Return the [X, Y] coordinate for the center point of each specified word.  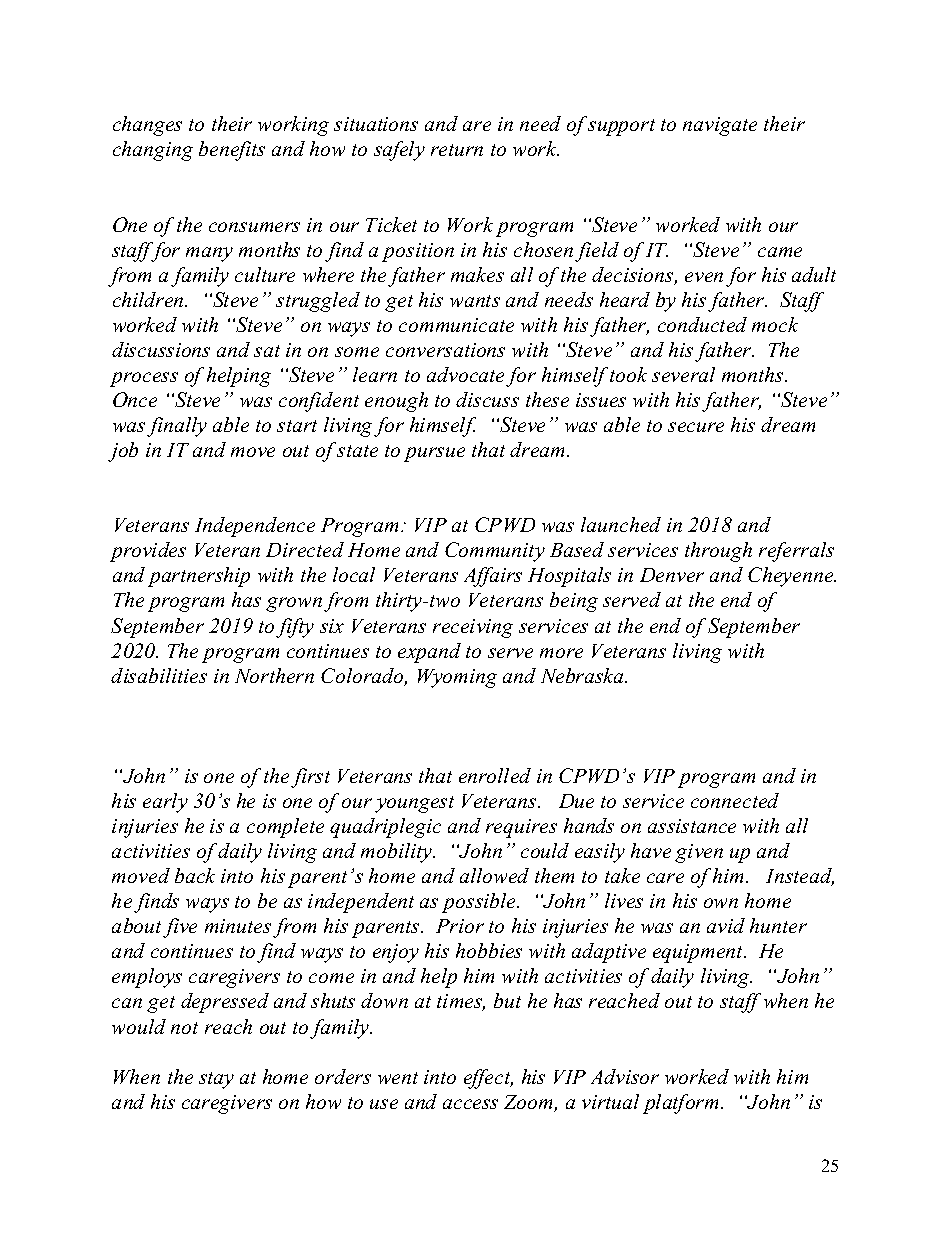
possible [480, 903]
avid [726, 925]
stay [216, 1080]
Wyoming [457, 678]
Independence [255, 527]
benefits [232, 151]
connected [735, 800]
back [195, 875]
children [149, 299]
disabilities [159, 675]
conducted [702, 324]
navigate [720, 126]
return [457, 150]
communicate [456, 325]
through [718, 552]
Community [495, 552]
